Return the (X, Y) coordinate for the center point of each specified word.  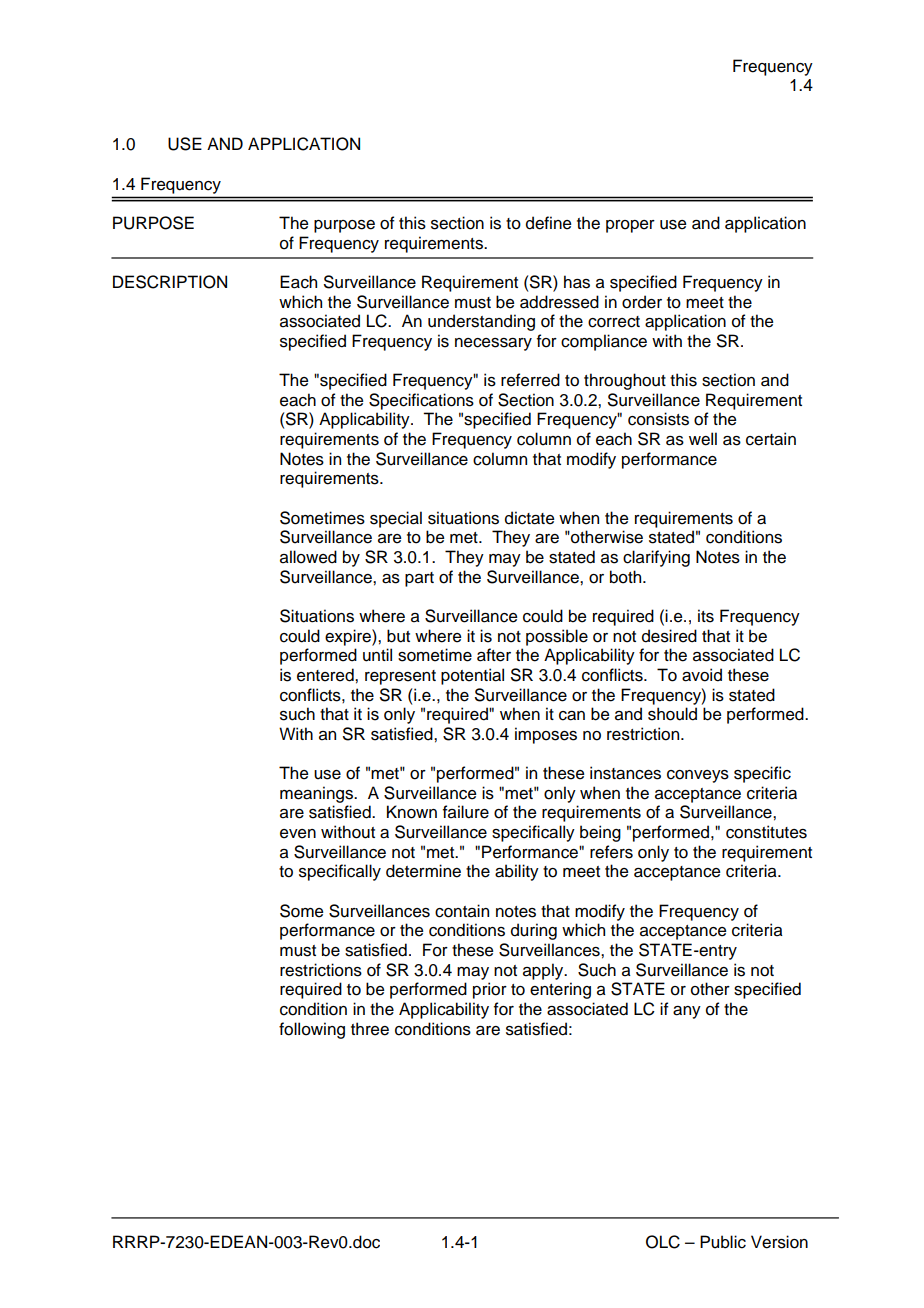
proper (630, 226)
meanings (317, 794)
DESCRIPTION (170, 282)
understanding (481, 322)
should (672, 714)
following (312, 1030)
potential (472, 676)
